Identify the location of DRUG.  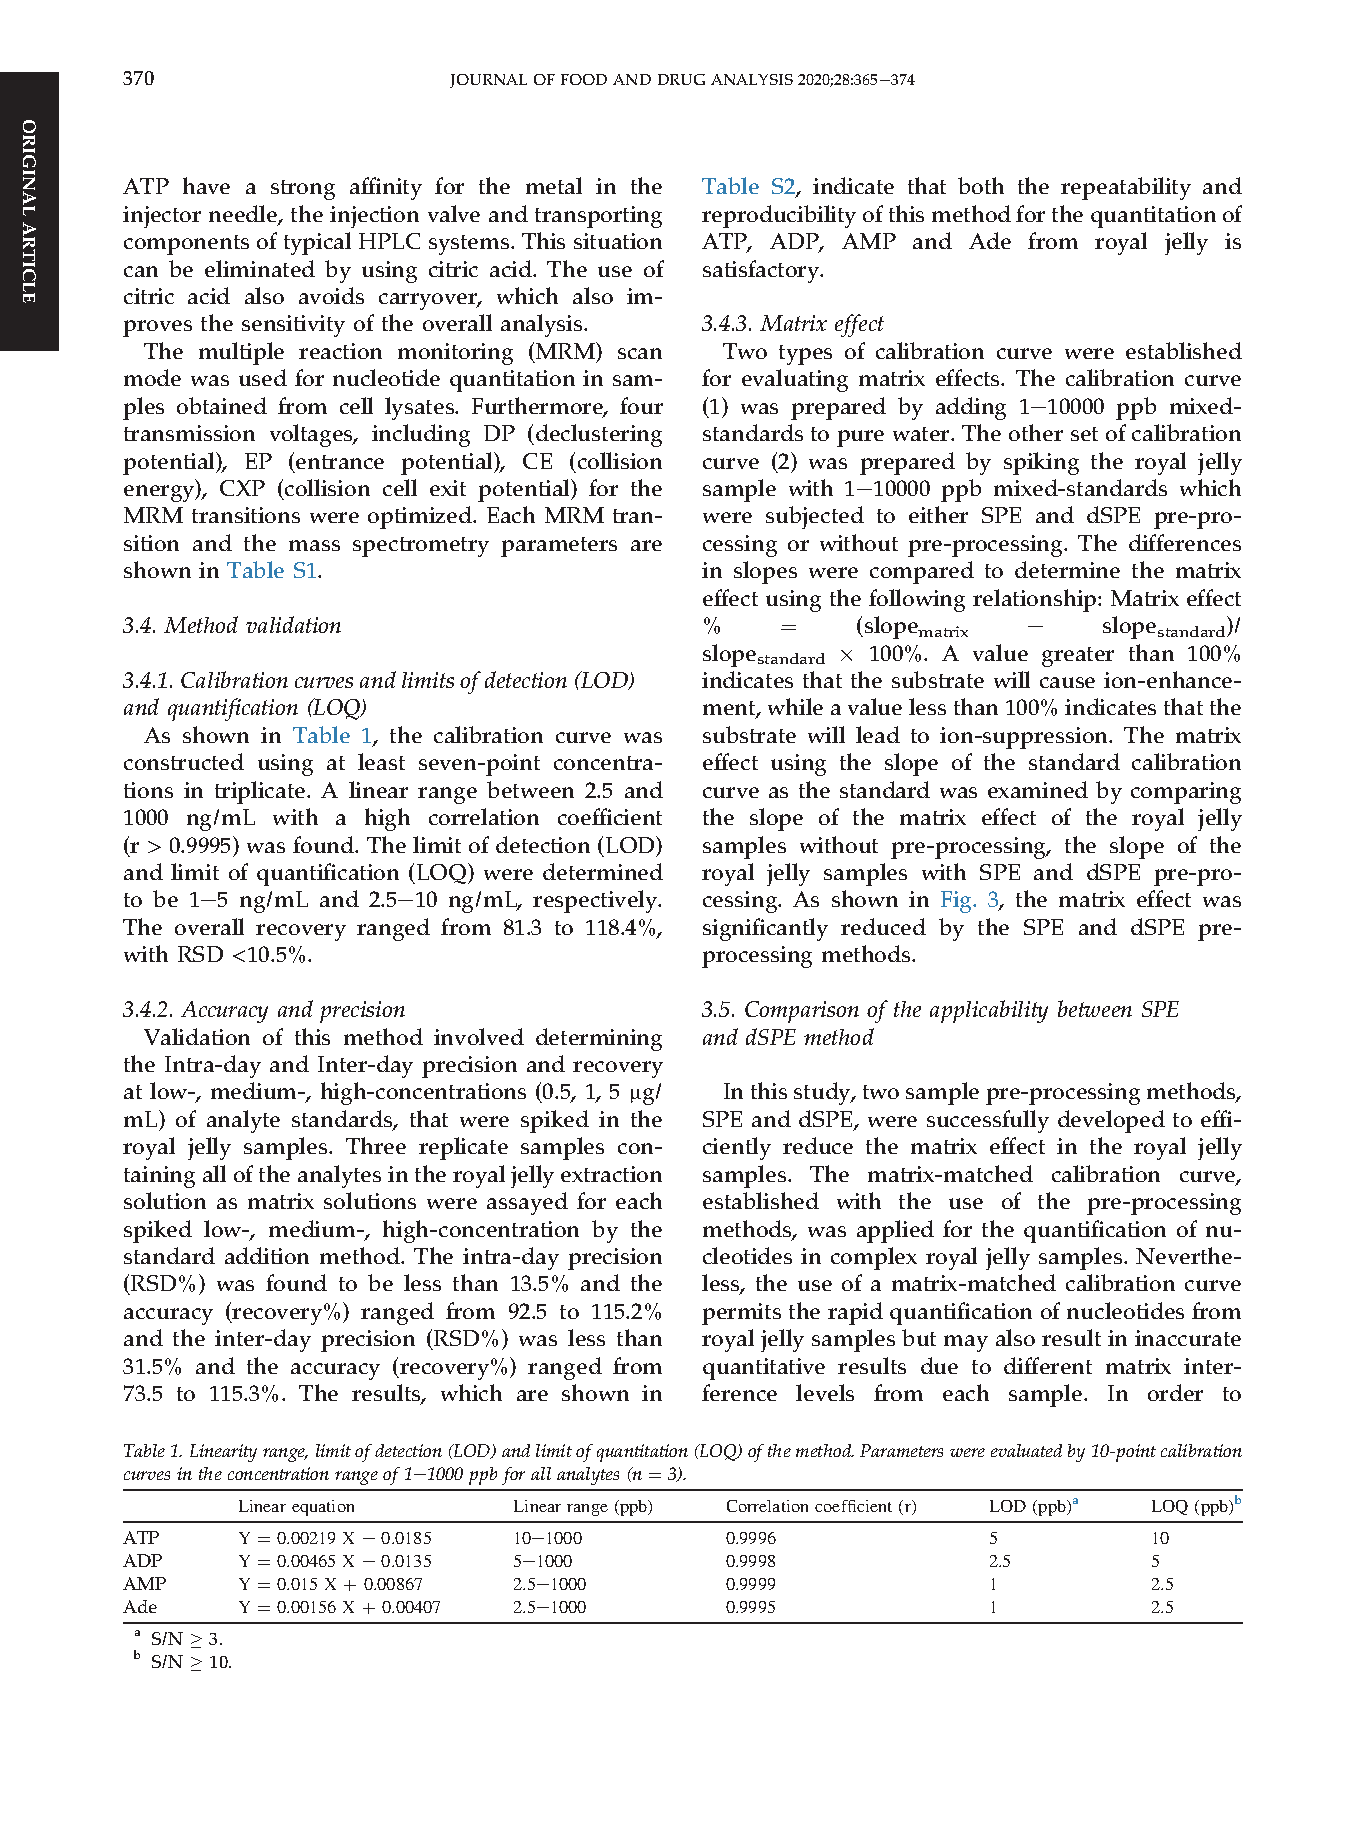
(681, 79).
